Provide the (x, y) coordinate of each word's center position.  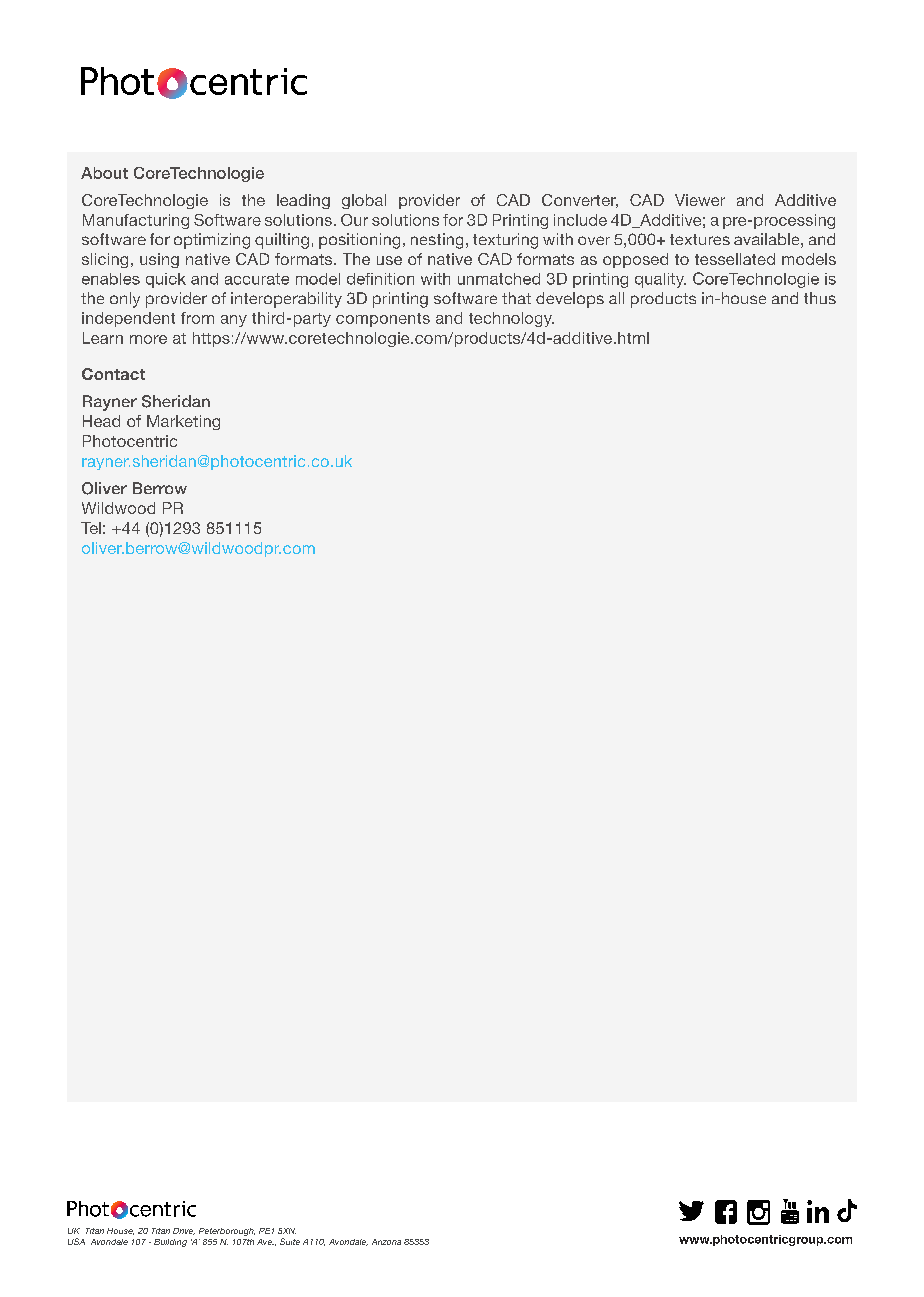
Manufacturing (136, 221)
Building (170, 1243)
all (616, 298)
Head (101, 421)
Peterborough (227, 1232)
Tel (91, 528)
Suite (290, 1241)
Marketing (183, 422)
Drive (184, 1231)
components (383, 320)
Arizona (386, 1242)
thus (820, 298)
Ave (265, 1242)
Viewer (700, 200)
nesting (437, 241)
